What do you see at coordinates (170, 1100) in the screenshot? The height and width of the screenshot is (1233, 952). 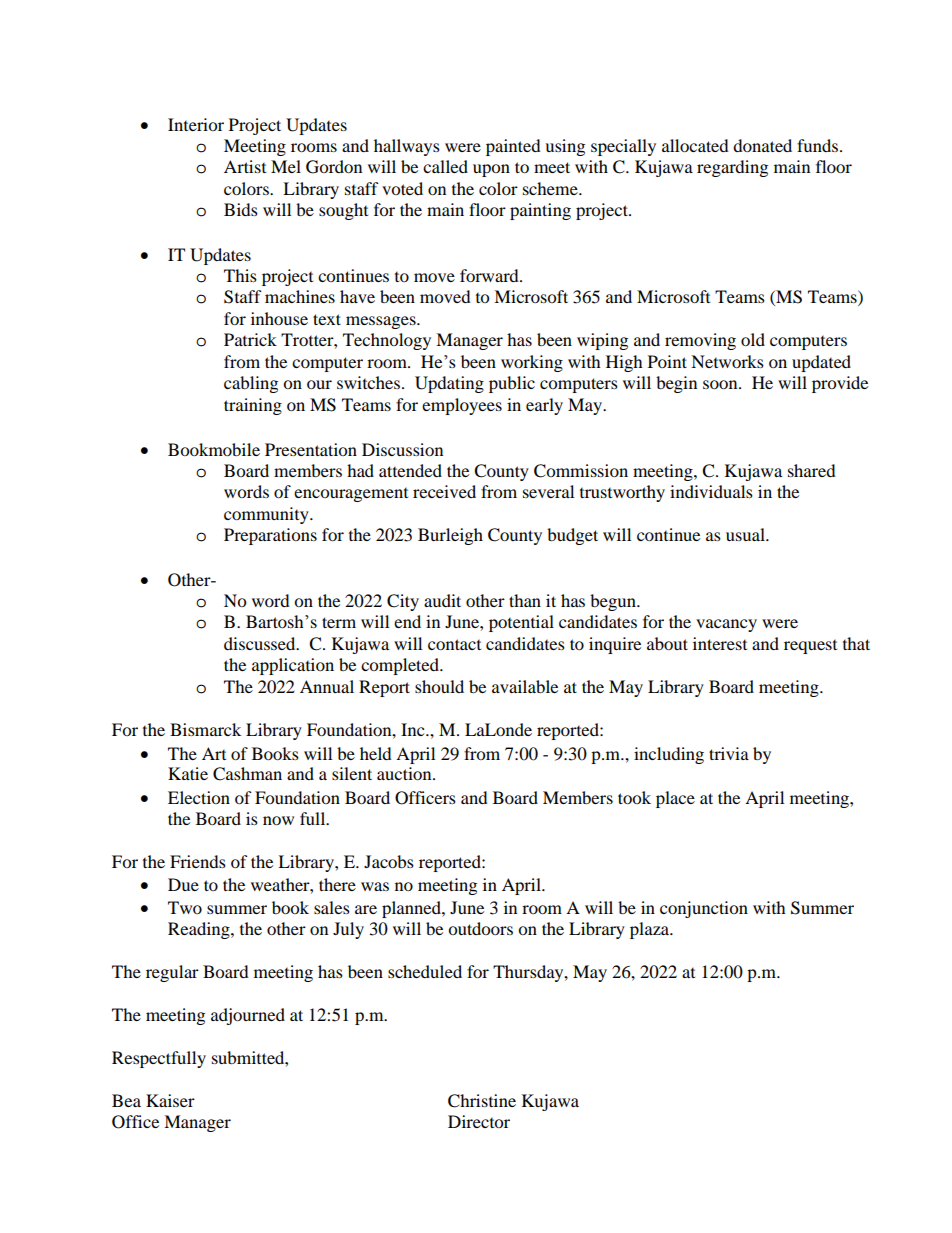 I see `Kaiser` at bounding box center [170, 1100].
